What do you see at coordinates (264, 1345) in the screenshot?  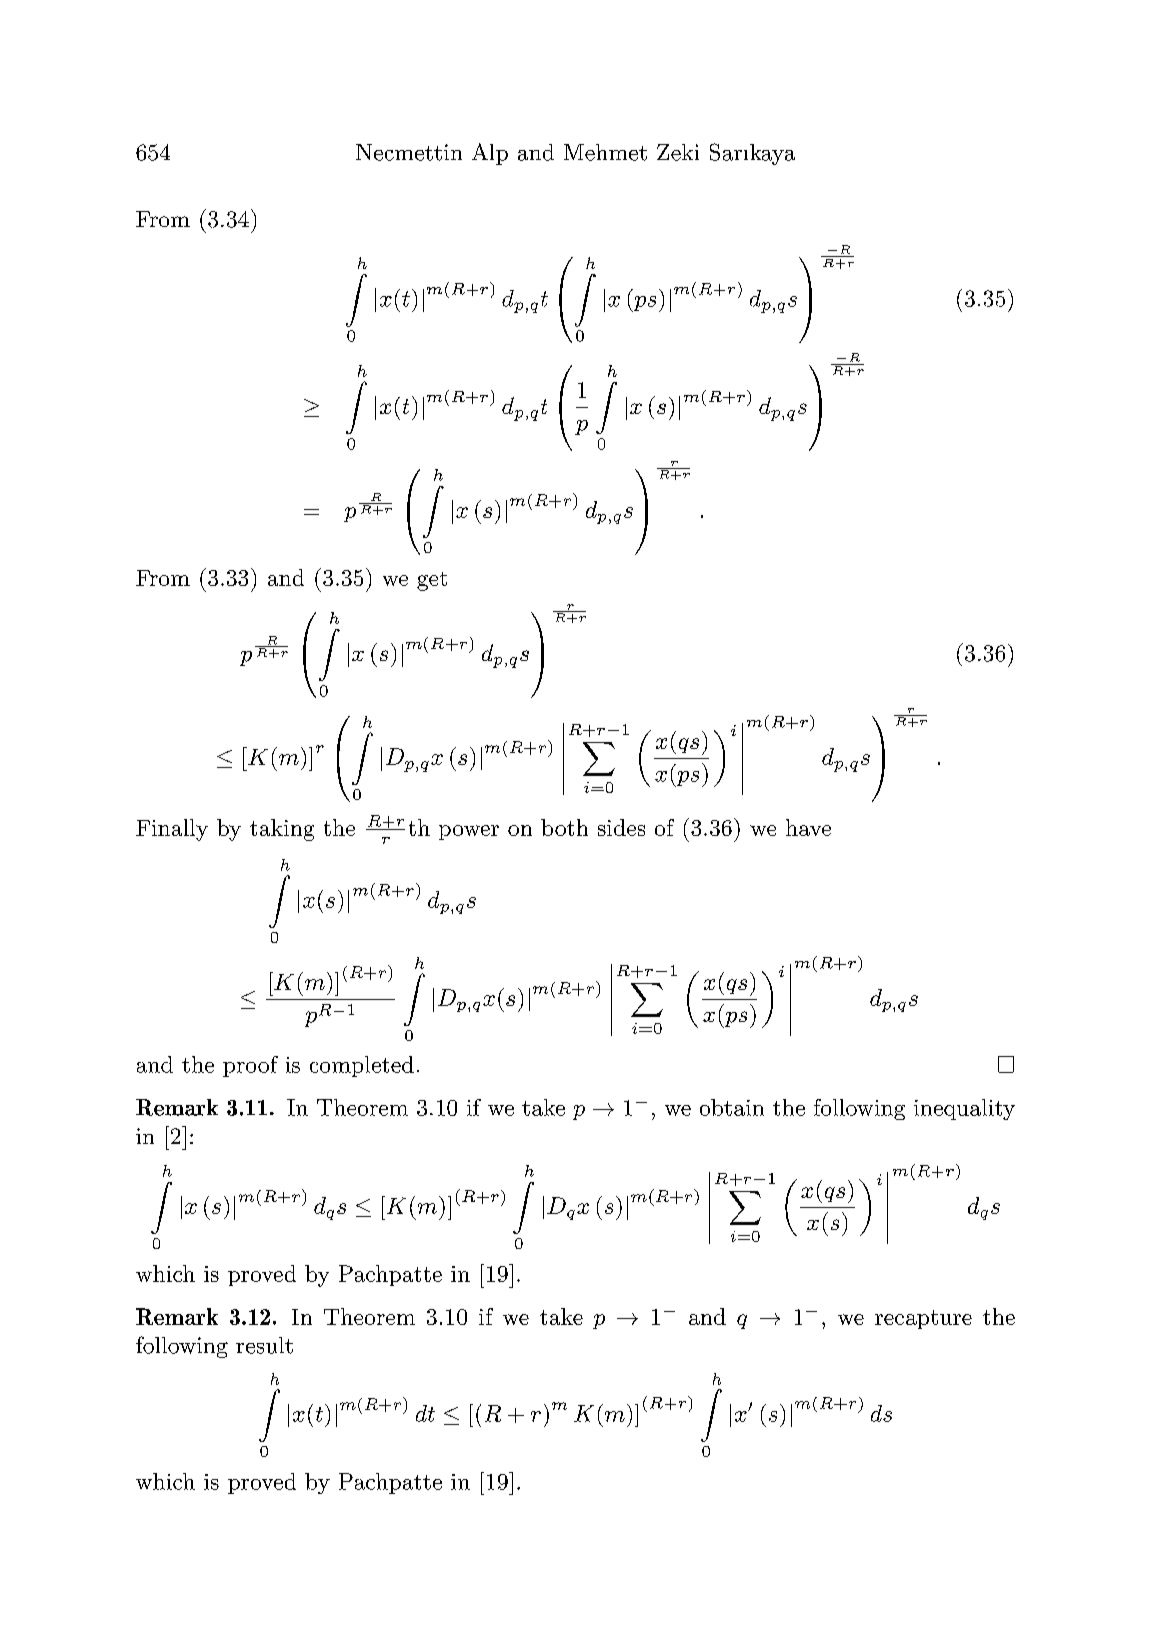 I see `result` at bounding box center [264, 1345].
